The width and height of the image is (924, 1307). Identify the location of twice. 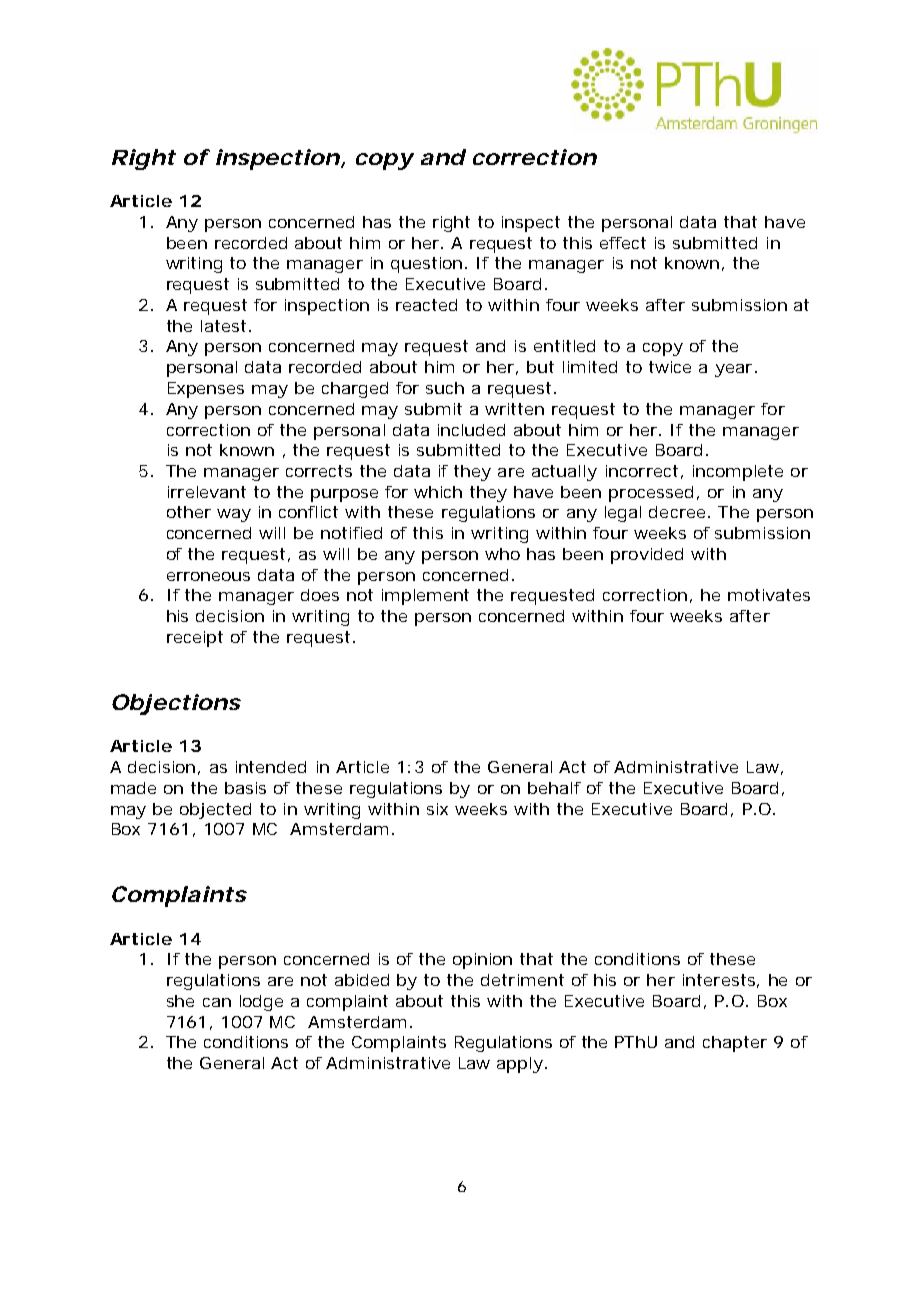
(670, 367).
